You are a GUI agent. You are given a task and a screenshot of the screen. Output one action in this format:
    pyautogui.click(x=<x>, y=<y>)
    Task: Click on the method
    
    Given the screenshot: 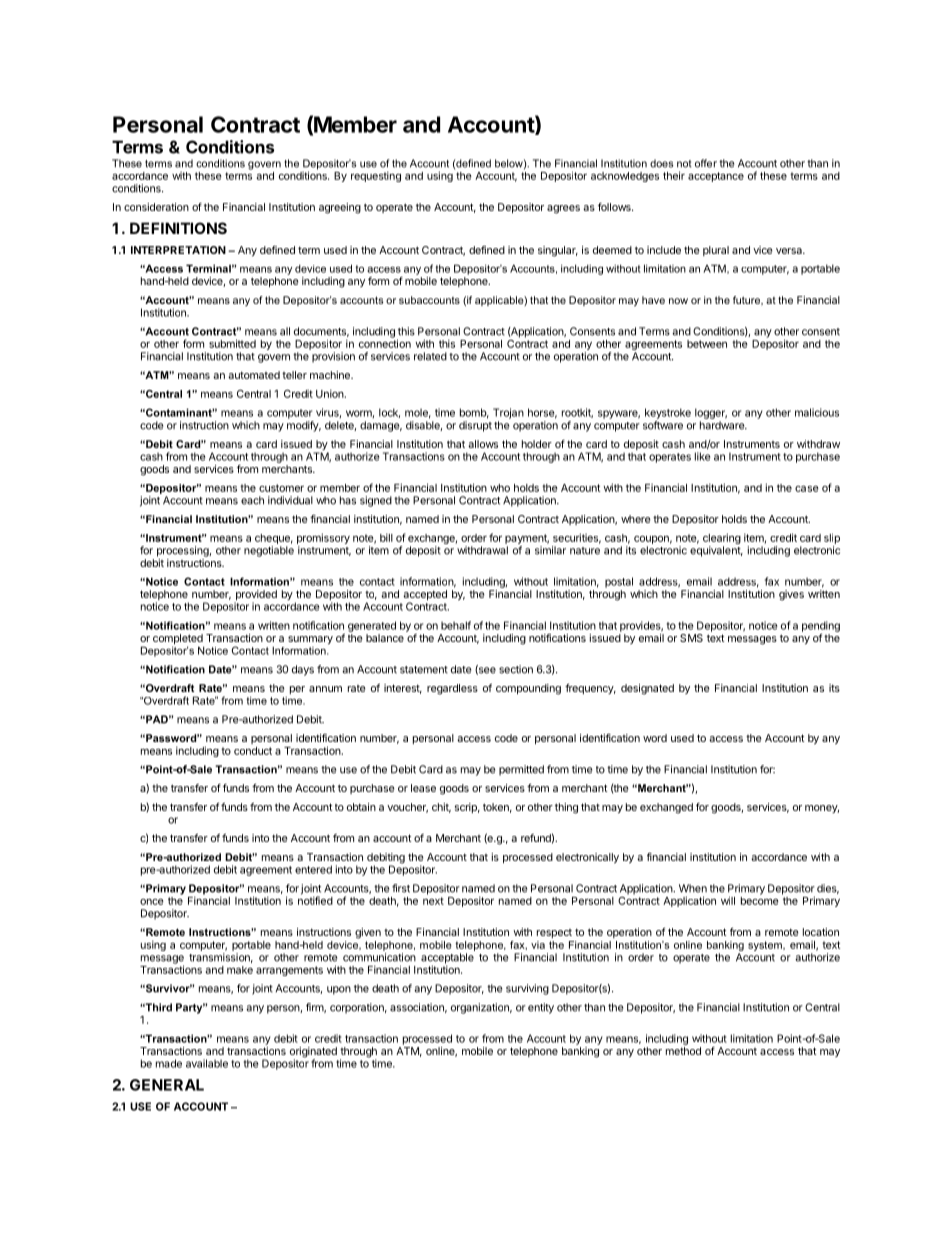 What is the action you would take?
    pyautogui.click(x=683, y=1051)
